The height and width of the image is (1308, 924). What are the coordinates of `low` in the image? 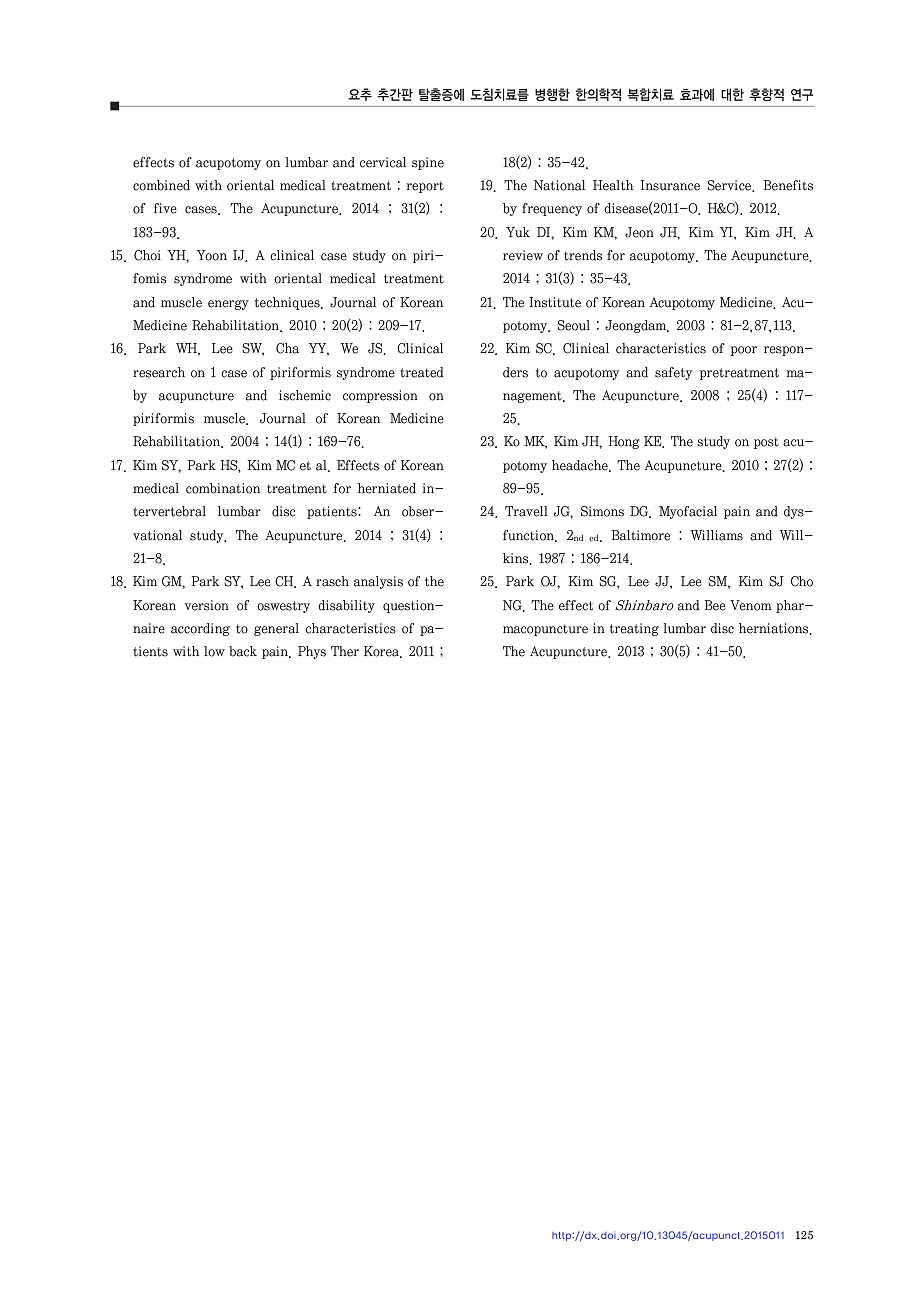 It's located at (214, 651).
